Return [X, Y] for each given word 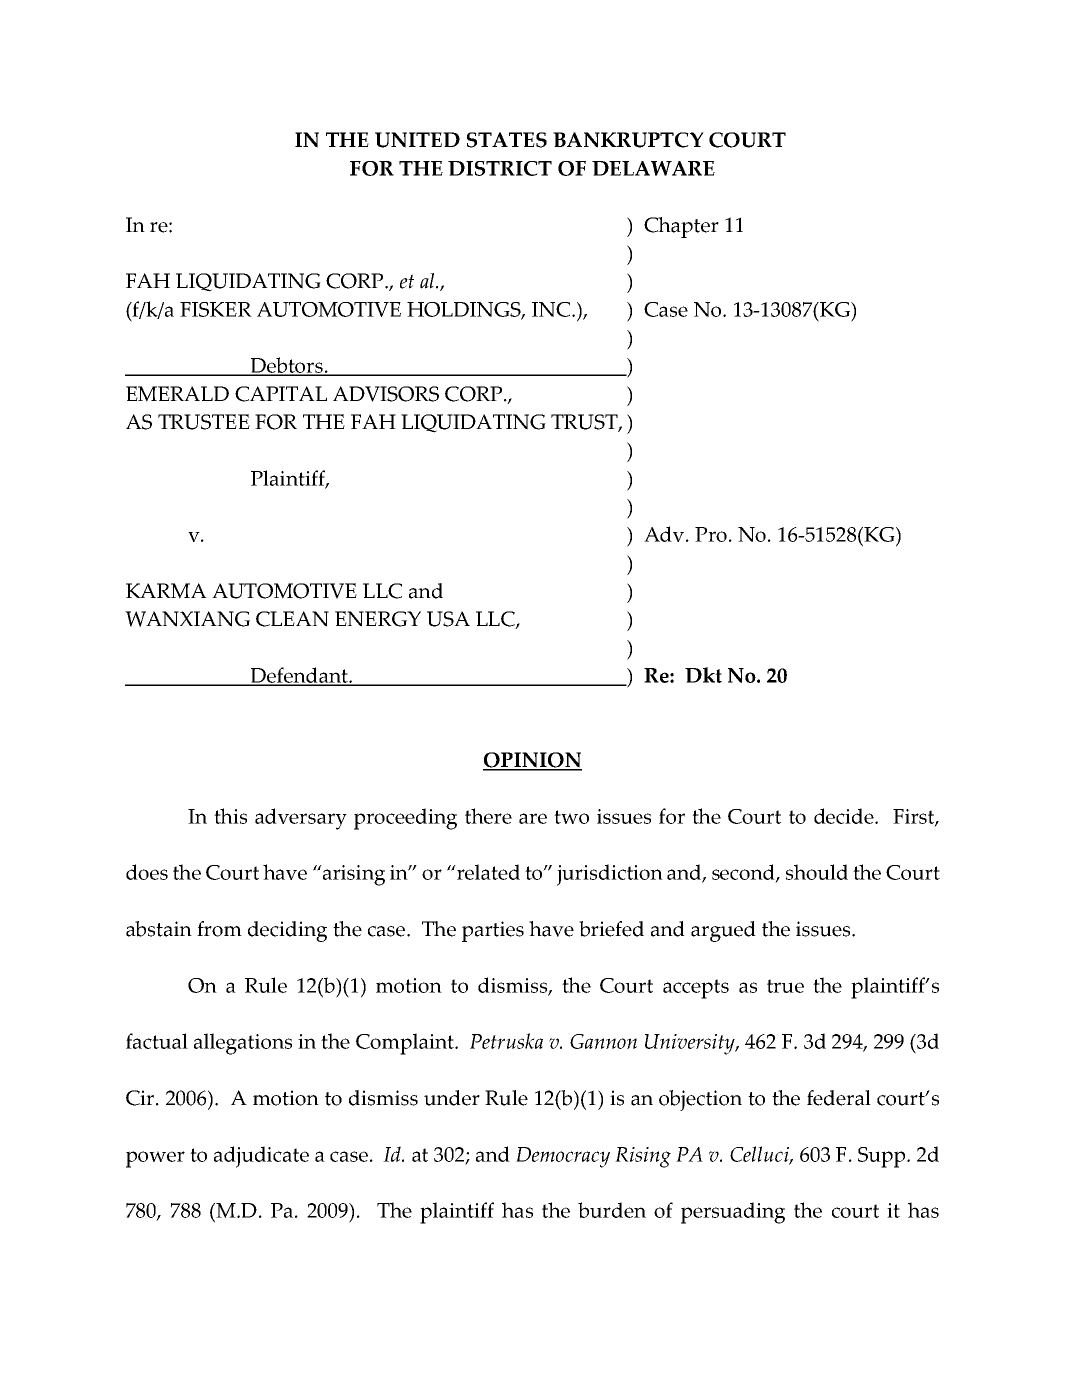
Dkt [703, 675]
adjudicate [261, 1157]
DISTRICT [500, 168]
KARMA [166, 591]
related [487, 872]
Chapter [681, 227]
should [817, 872]
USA [448, 619]
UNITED [417, 140]
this [230, 816]
